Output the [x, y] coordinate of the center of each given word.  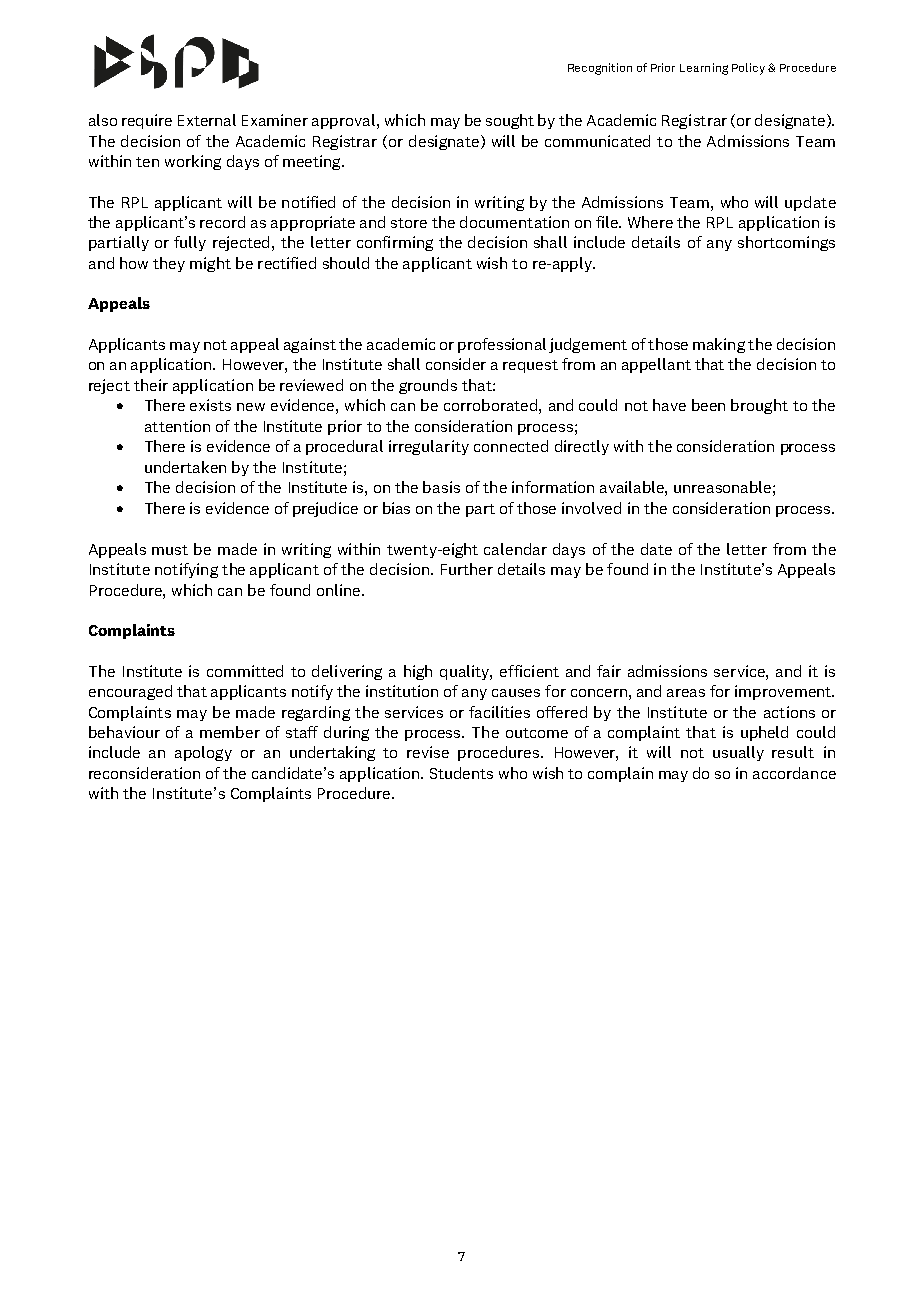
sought [510, 121]
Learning [704, 69]
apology [203, 753]
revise [428, 752]
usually [738, 753]
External [207, 120]
